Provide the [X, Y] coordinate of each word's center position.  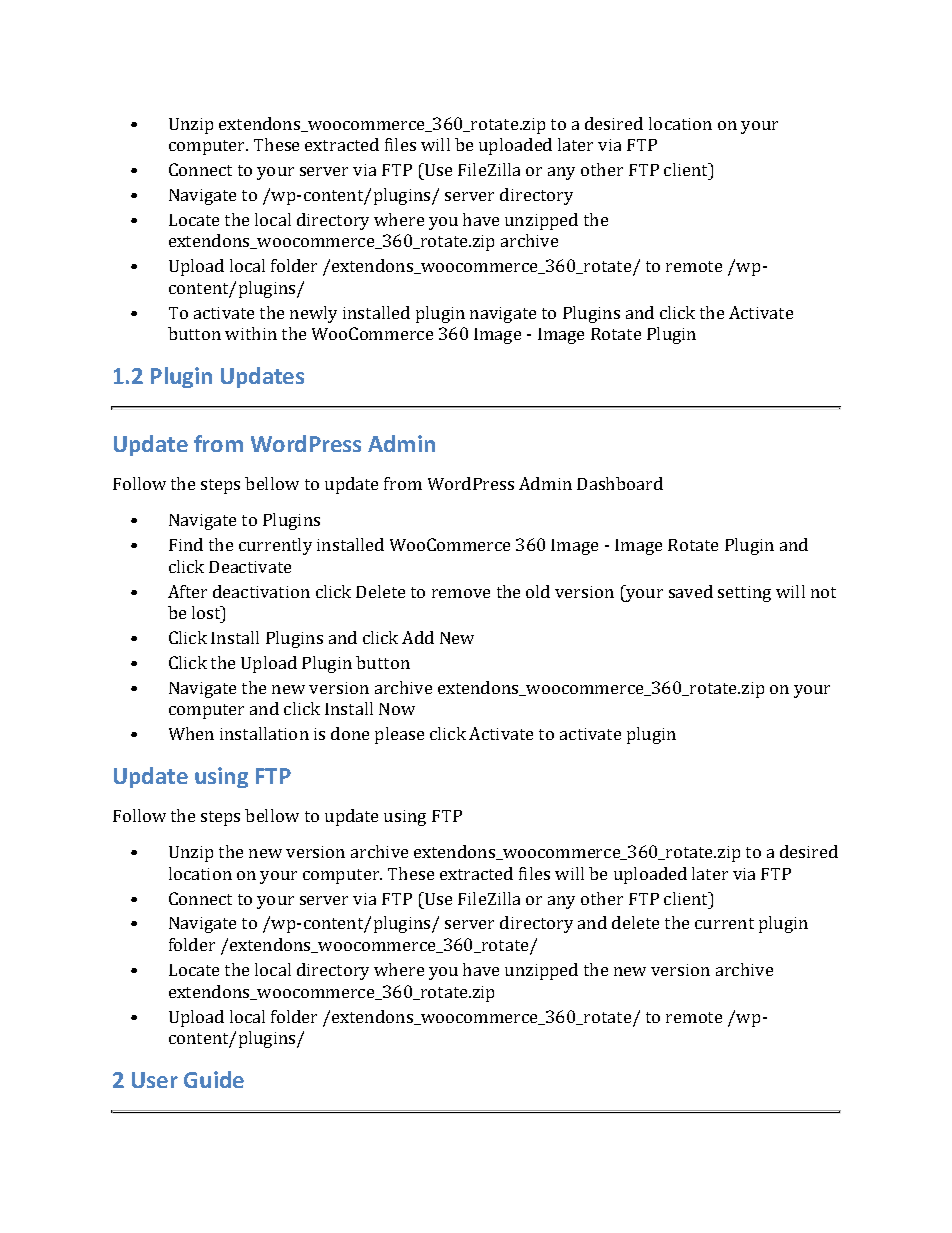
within [251, 333]
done [350, 733]
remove [461, 593]
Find [186, 544]
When [191, 733]
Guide [214, 1079]
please [399, 735]
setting [744, 594]
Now [397, 709]
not [823, 592]
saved [691, 591]
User [155, 1080]
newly [313, 314]
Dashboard [620, 483]
